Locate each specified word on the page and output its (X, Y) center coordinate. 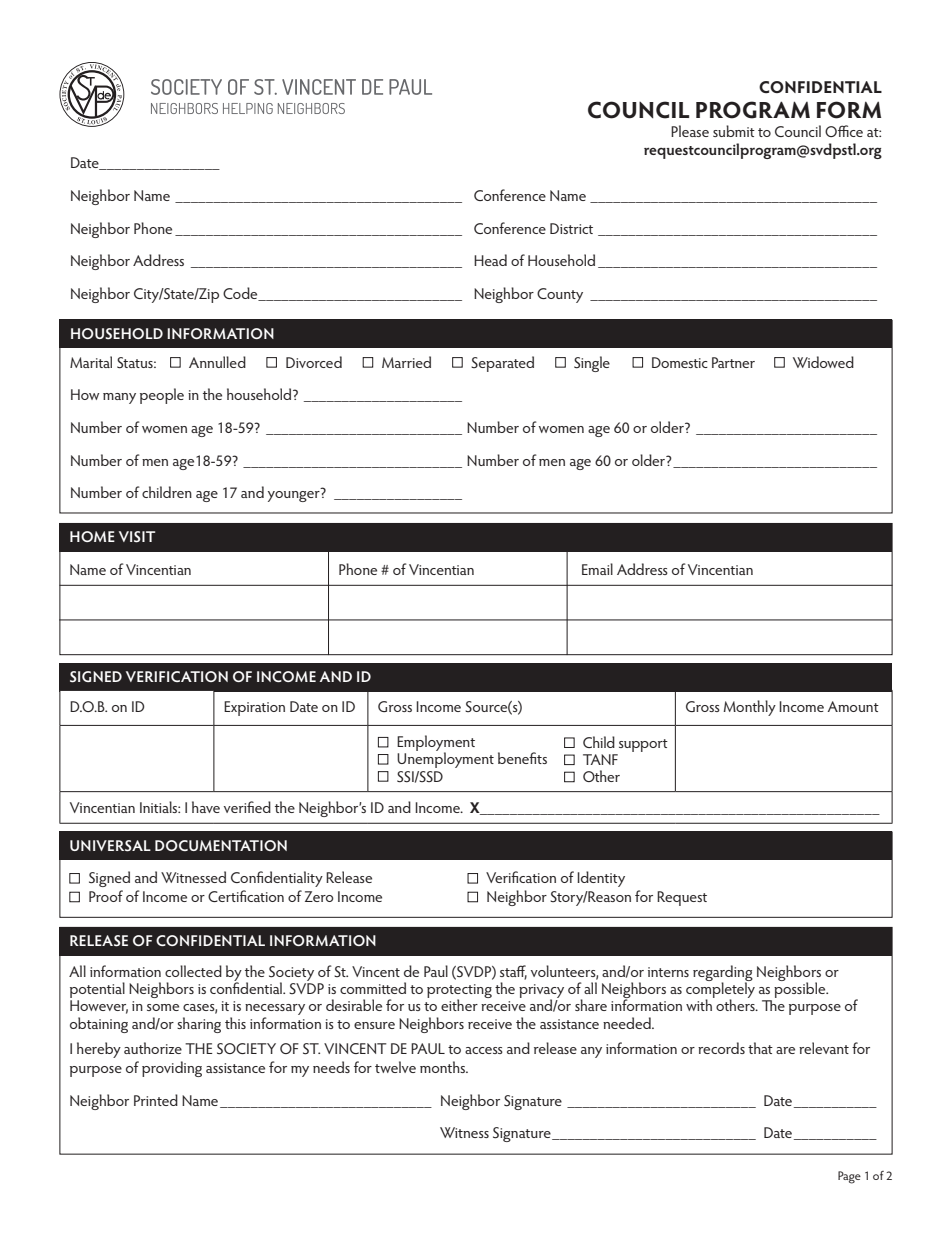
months (443, 1067)
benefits (522, 758)
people (162, 396)
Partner (733, 362)
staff (513, 972)
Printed (156, 1100)
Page (849, 1177)
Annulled (217, 362)
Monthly (749, 708)
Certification (246, 896)
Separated (502, 364)
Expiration (254, 708)
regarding (723, 974)
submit (734, 131)
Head (490, 260)
